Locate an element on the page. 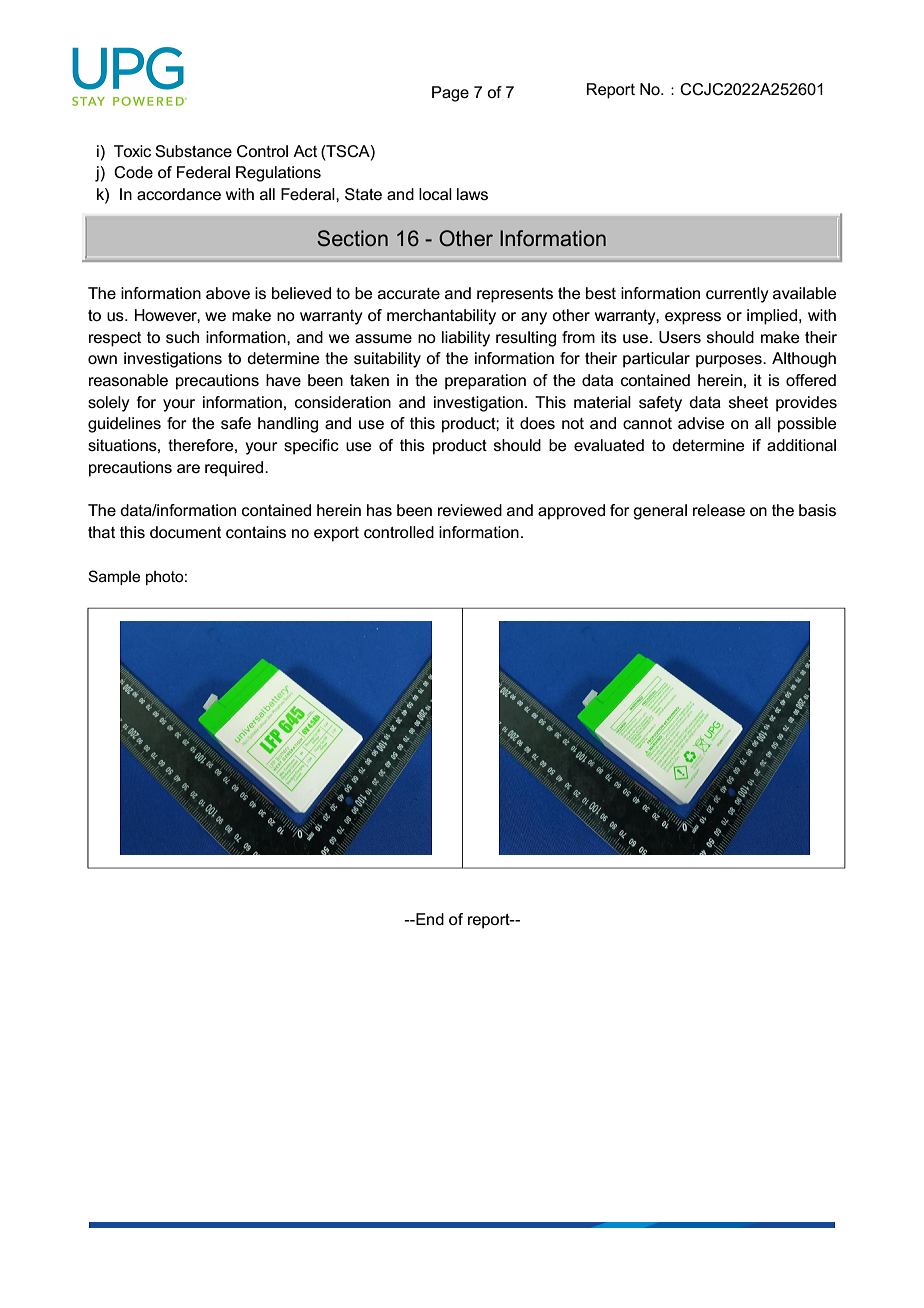  export is located at coordinates (336, 534).
